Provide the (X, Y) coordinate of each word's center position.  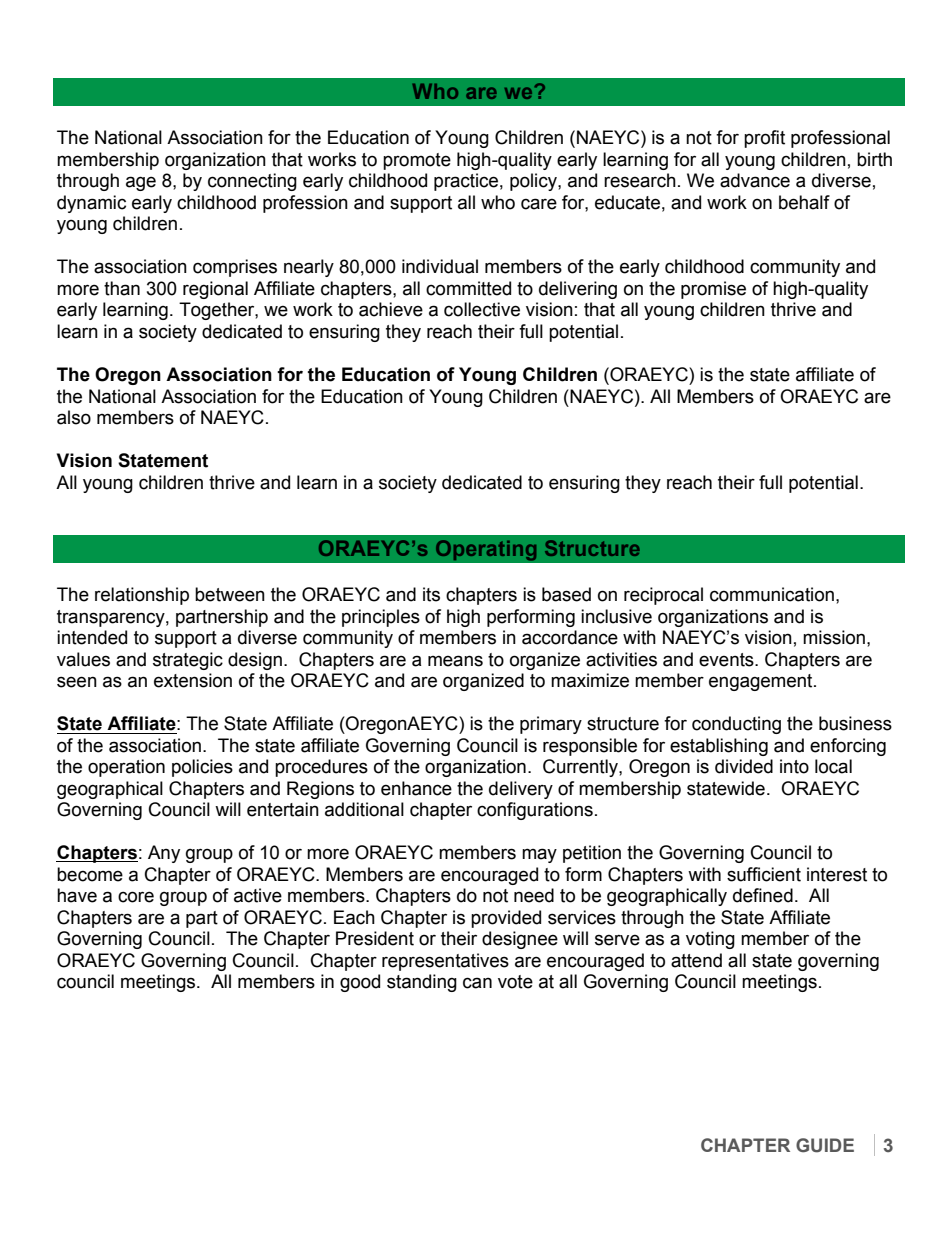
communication (772, 594)
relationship (142, 596)
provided (506, 919)
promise (713, 290)
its (431, 594)
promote (417, 161)
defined (763, 895)
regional (215, 290)
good (360, 983)
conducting (736, 725)
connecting (252, 182)
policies (202, 768)
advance (755, 180)
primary (551, 725)
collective (482, 309)
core (136, 897)
